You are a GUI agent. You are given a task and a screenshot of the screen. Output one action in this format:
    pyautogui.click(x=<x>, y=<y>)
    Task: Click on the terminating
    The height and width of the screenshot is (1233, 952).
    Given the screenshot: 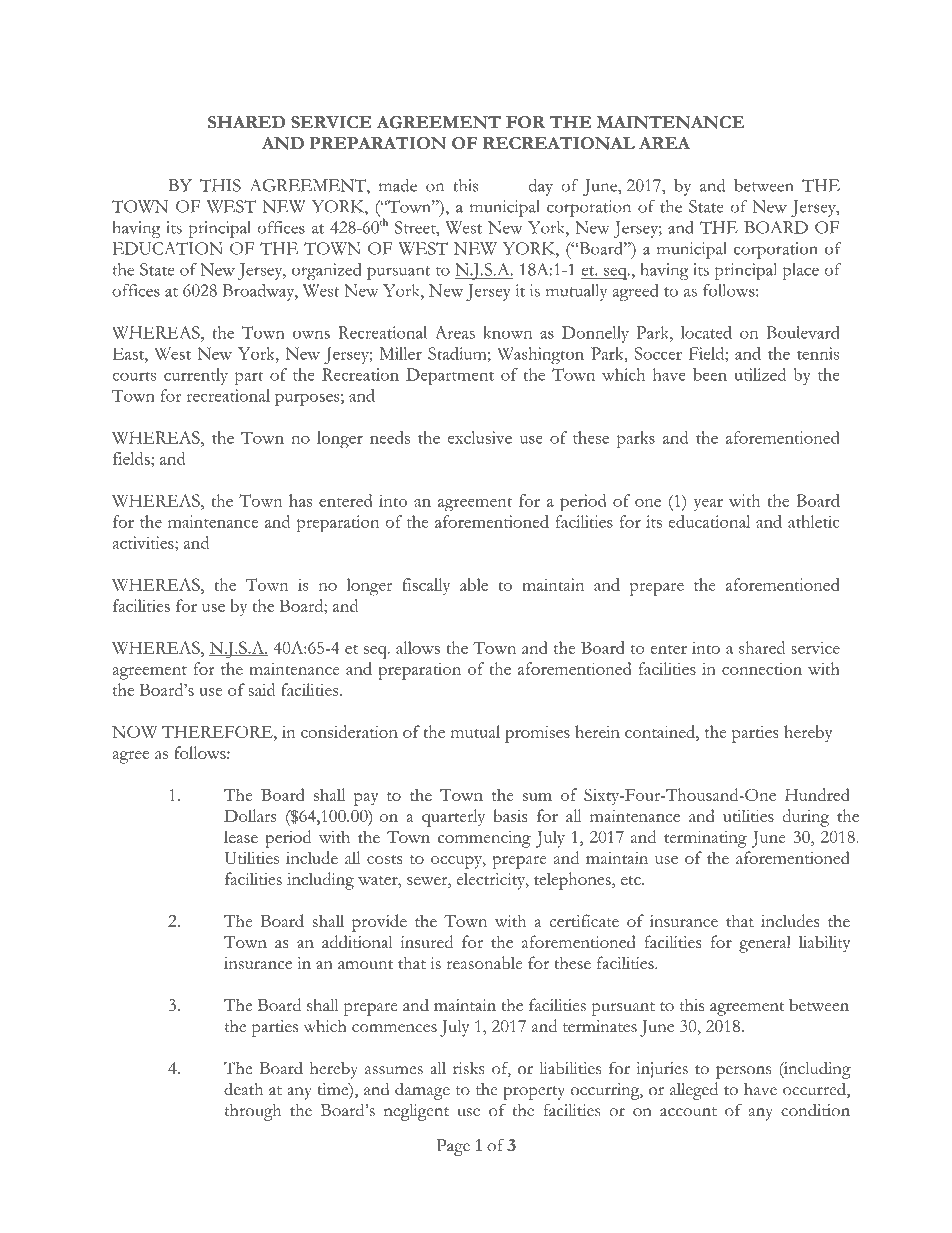 What is the action you would take?
    pyautogui.click(x=705, y=839)
